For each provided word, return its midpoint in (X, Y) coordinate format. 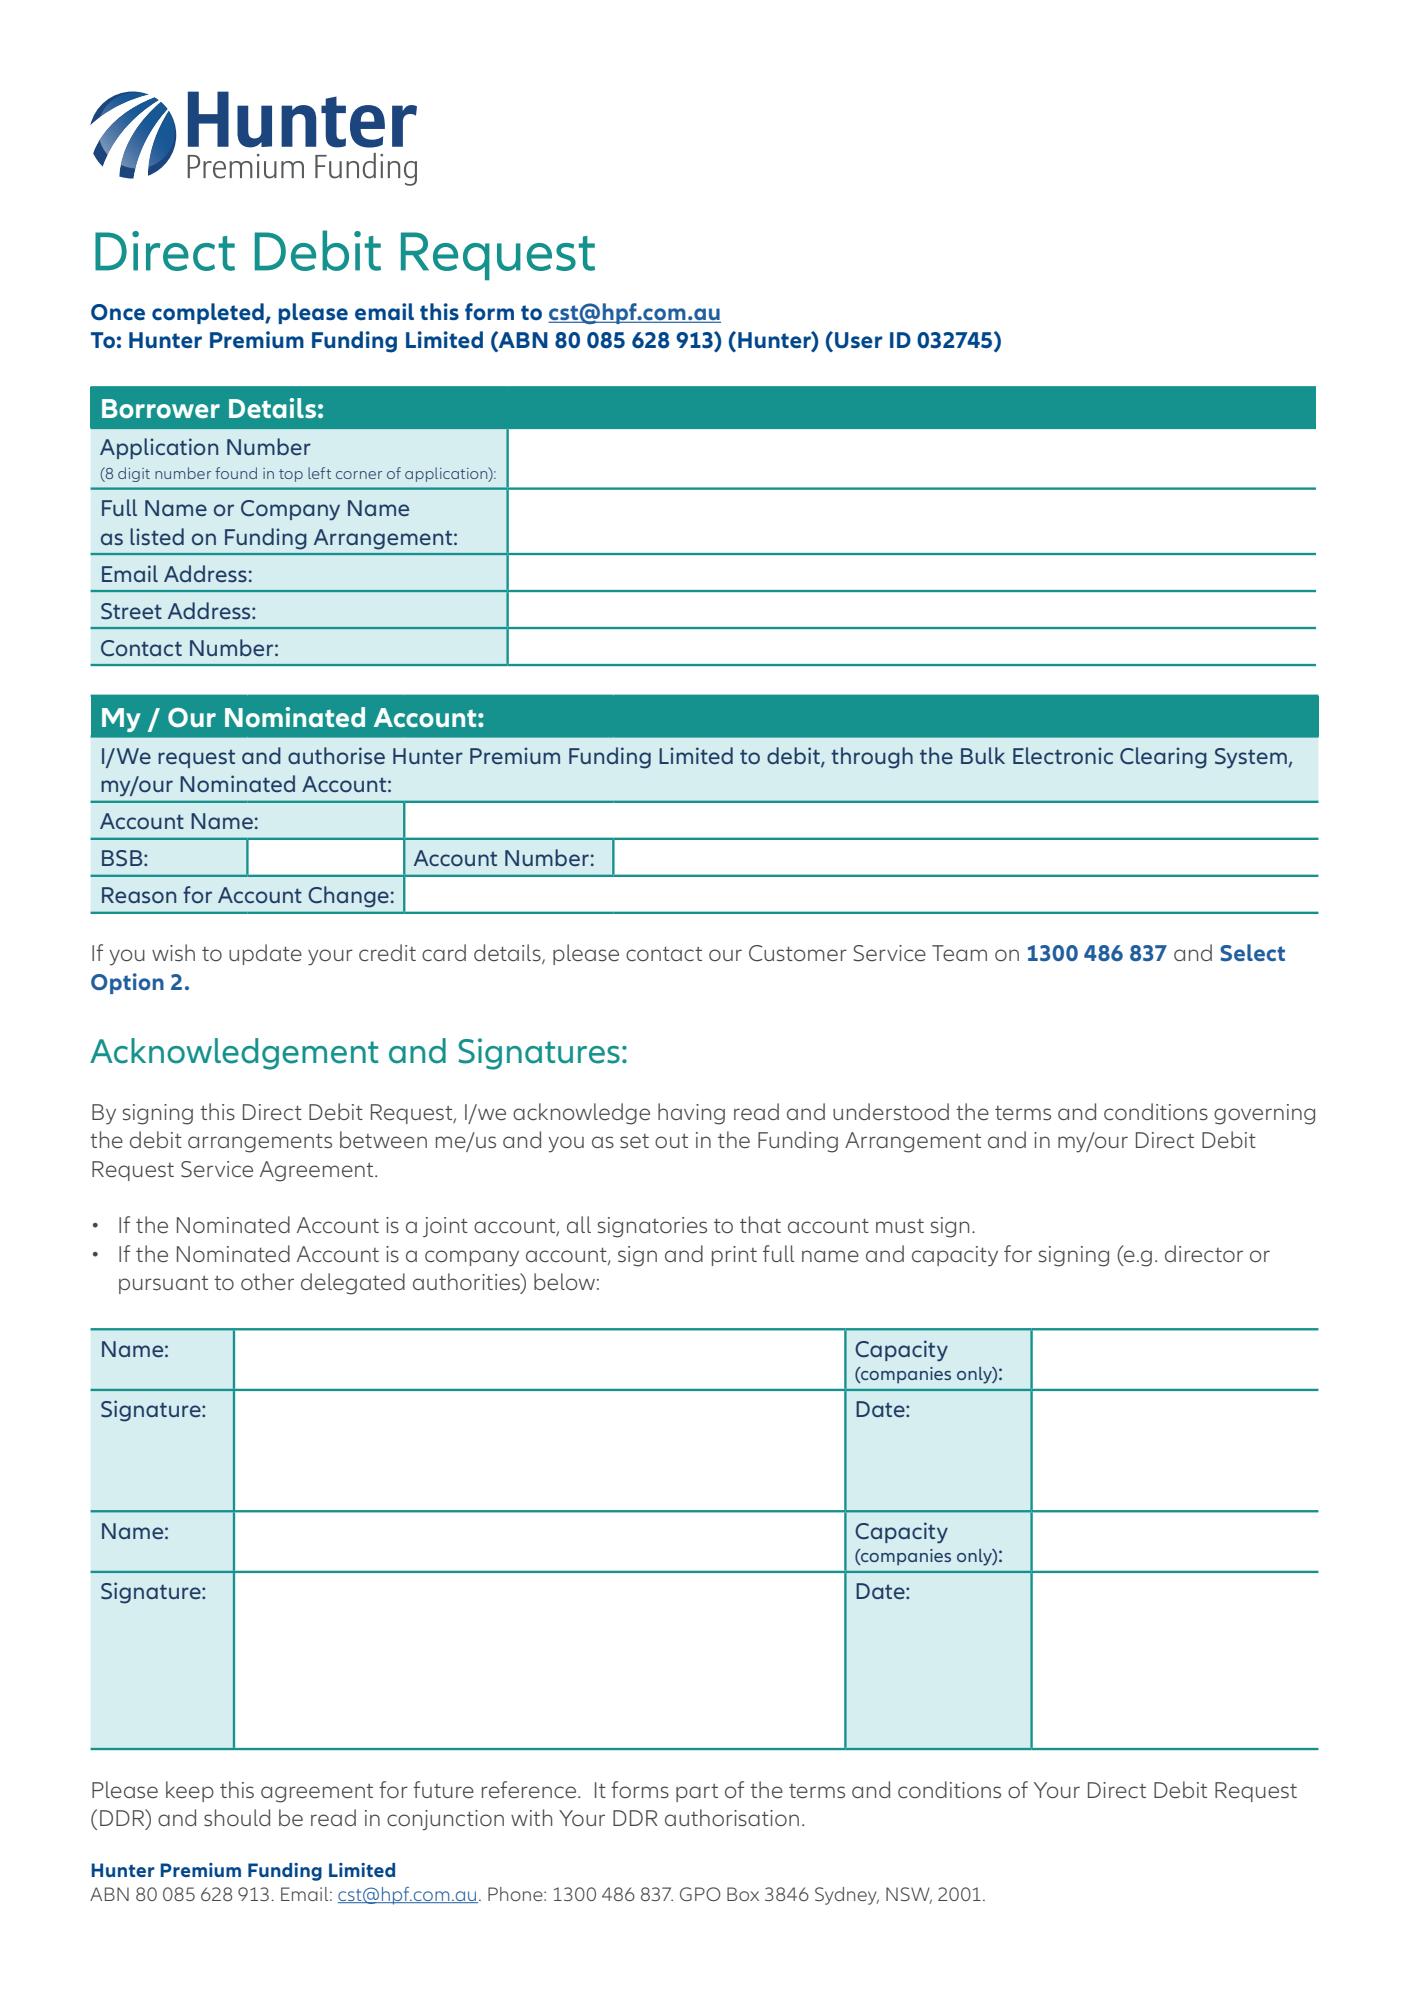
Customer (798, 953)
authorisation (732, 1818)
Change (348, 897)
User (859, 340)
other (267, 1282)
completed (209, 313)
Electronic (1063, 755)
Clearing (1163, 758)
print (734, 1256)
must (900, 1226)
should (237, 1817)
